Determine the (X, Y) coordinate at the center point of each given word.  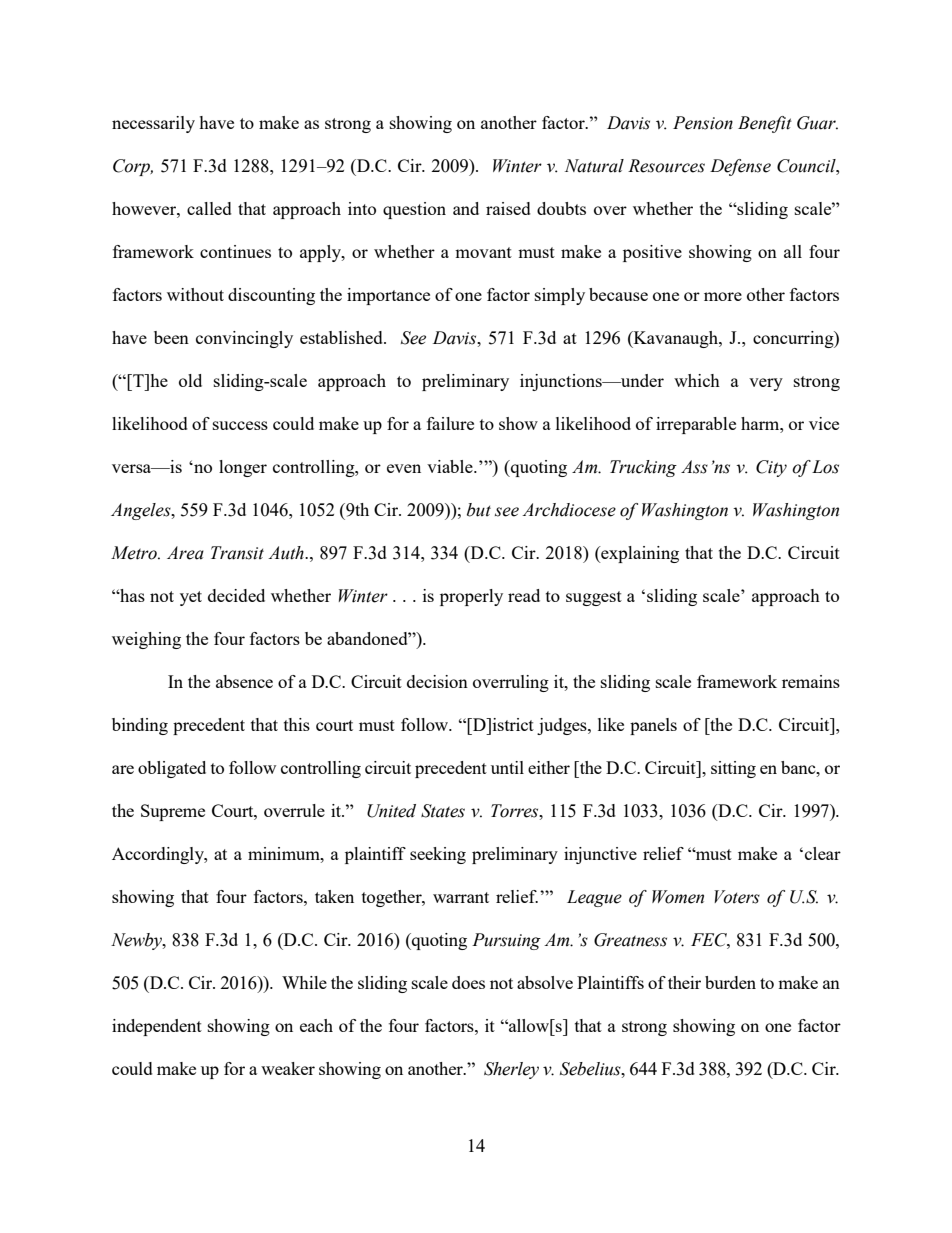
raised (508, 208)
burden (730, 982)
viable (451, 466)
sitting (733, 769)
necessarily (153, 124)
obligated (172, 769)
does (468, 982)
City (771, 468)
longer (243, 468)
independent (157, 1027)
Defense (740, 167)
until (507, 767)
